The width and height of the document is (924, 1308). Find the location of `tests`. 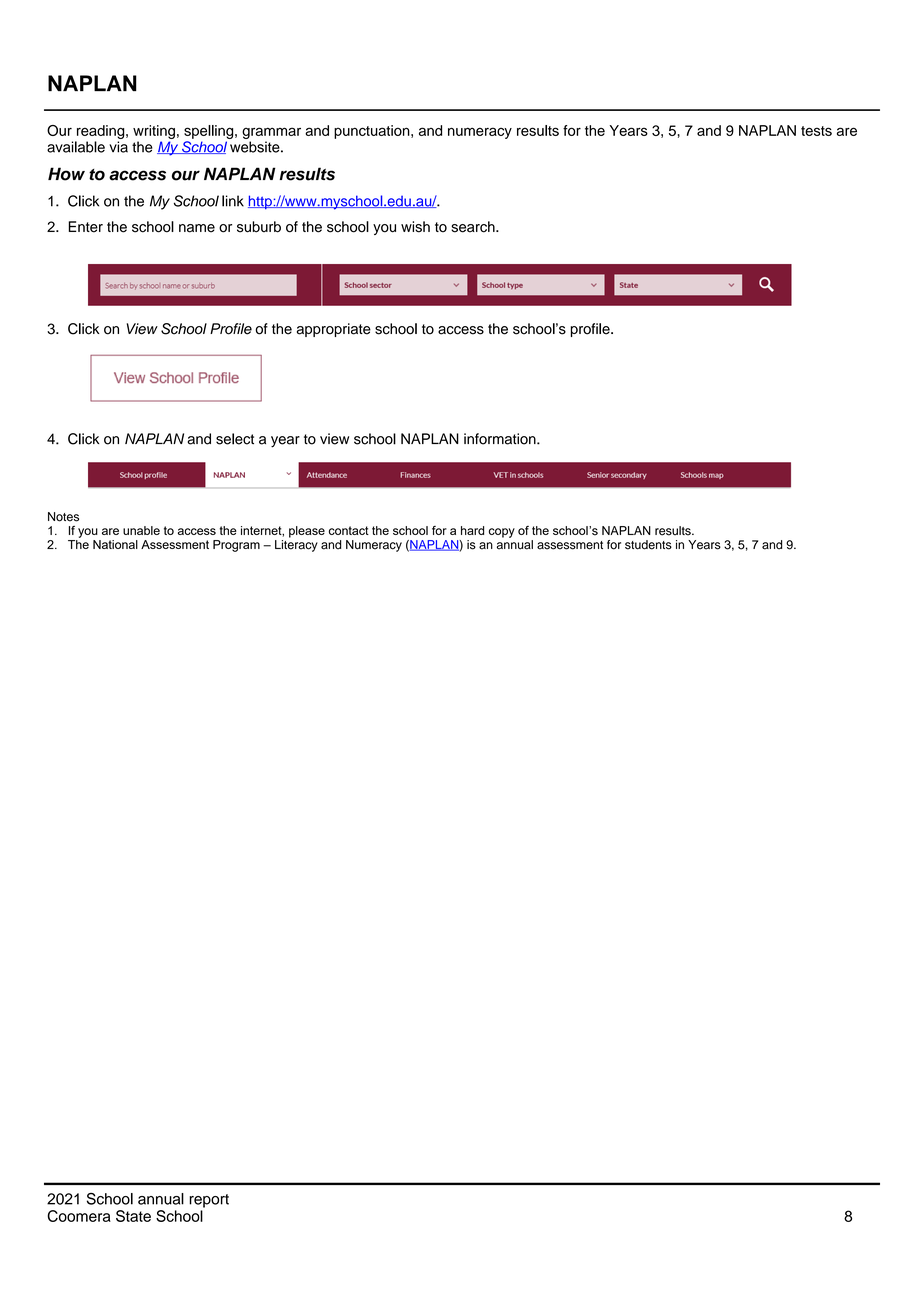

tests is located at coordinates (816, 131).
